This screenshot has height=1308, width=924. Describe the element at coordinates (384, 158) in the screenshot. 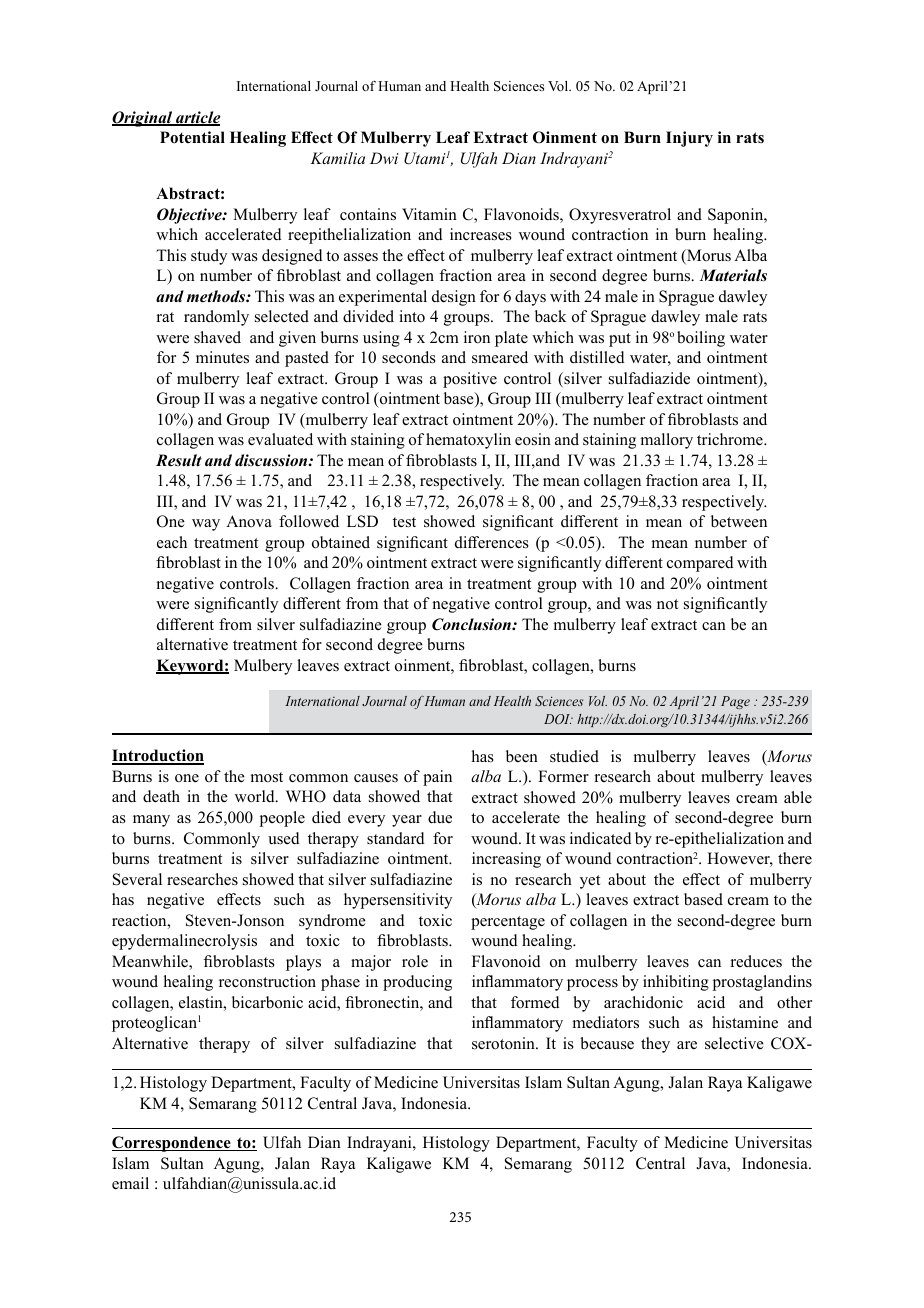

I see `Dwi` at that location.
